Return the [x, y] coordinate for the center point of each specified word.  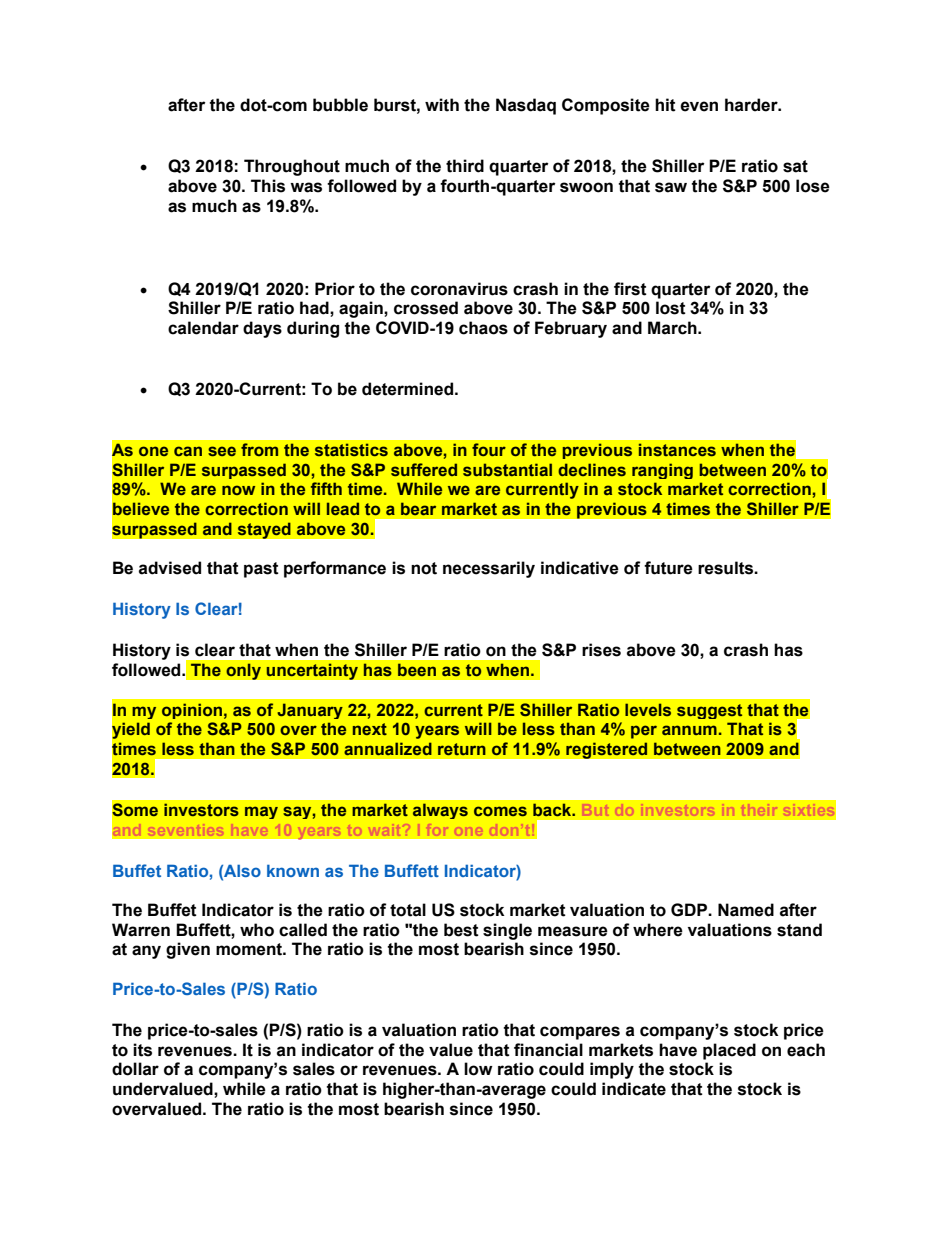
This [268, 186]
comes [500, 811]
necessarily [489, 569]
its [142, 1050]
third [465, 166]
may [261, 812]
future [668, 568]
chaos [483, 328]
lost [671, 308]
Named [746, 910]
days [262, 329]
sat [795, 166]
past [261, 570]
